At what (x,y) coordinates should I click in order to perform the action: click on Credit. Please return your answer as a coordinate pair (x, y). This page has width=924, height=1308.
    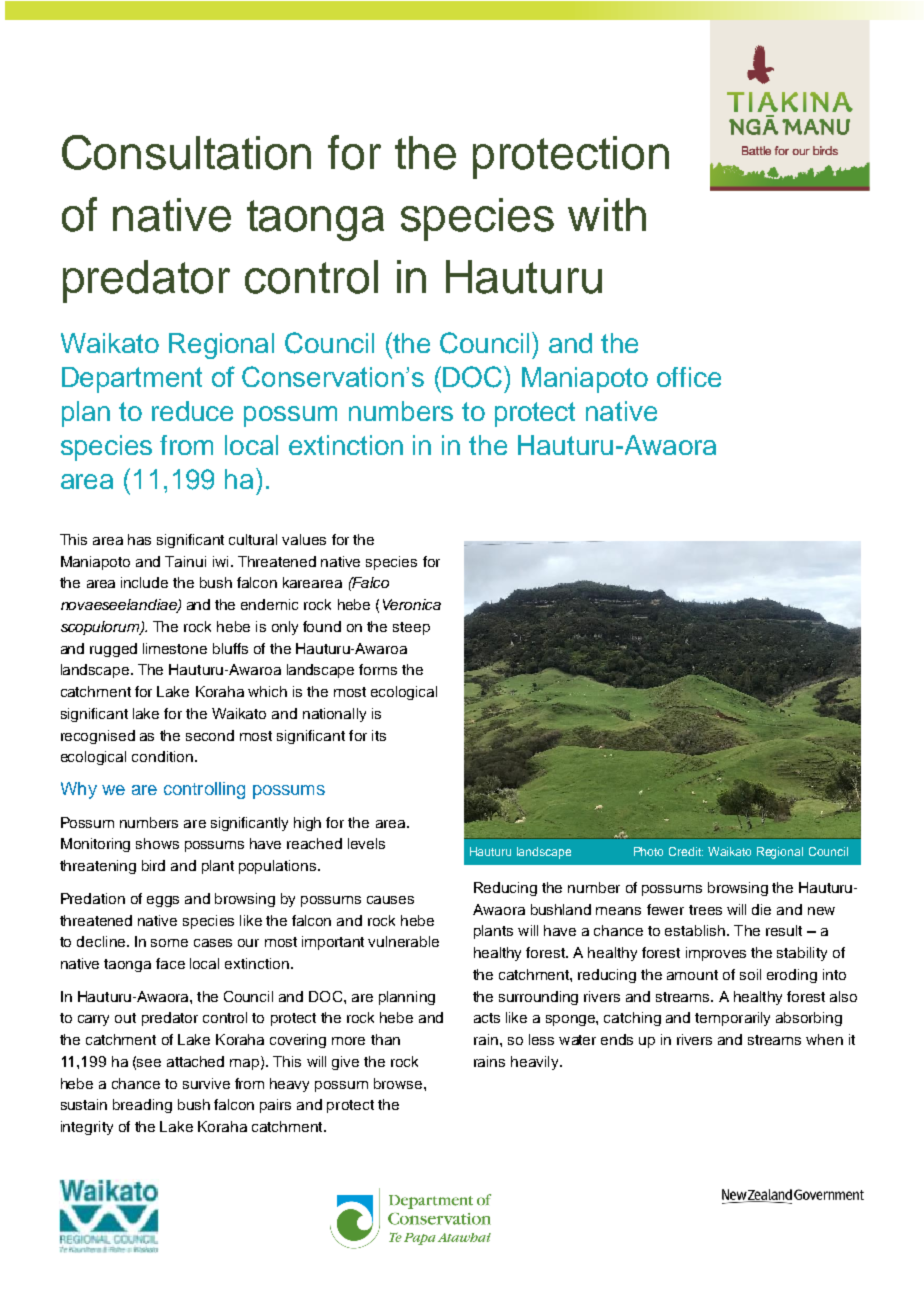
    Looking at the image, I should click on (686, 851).
